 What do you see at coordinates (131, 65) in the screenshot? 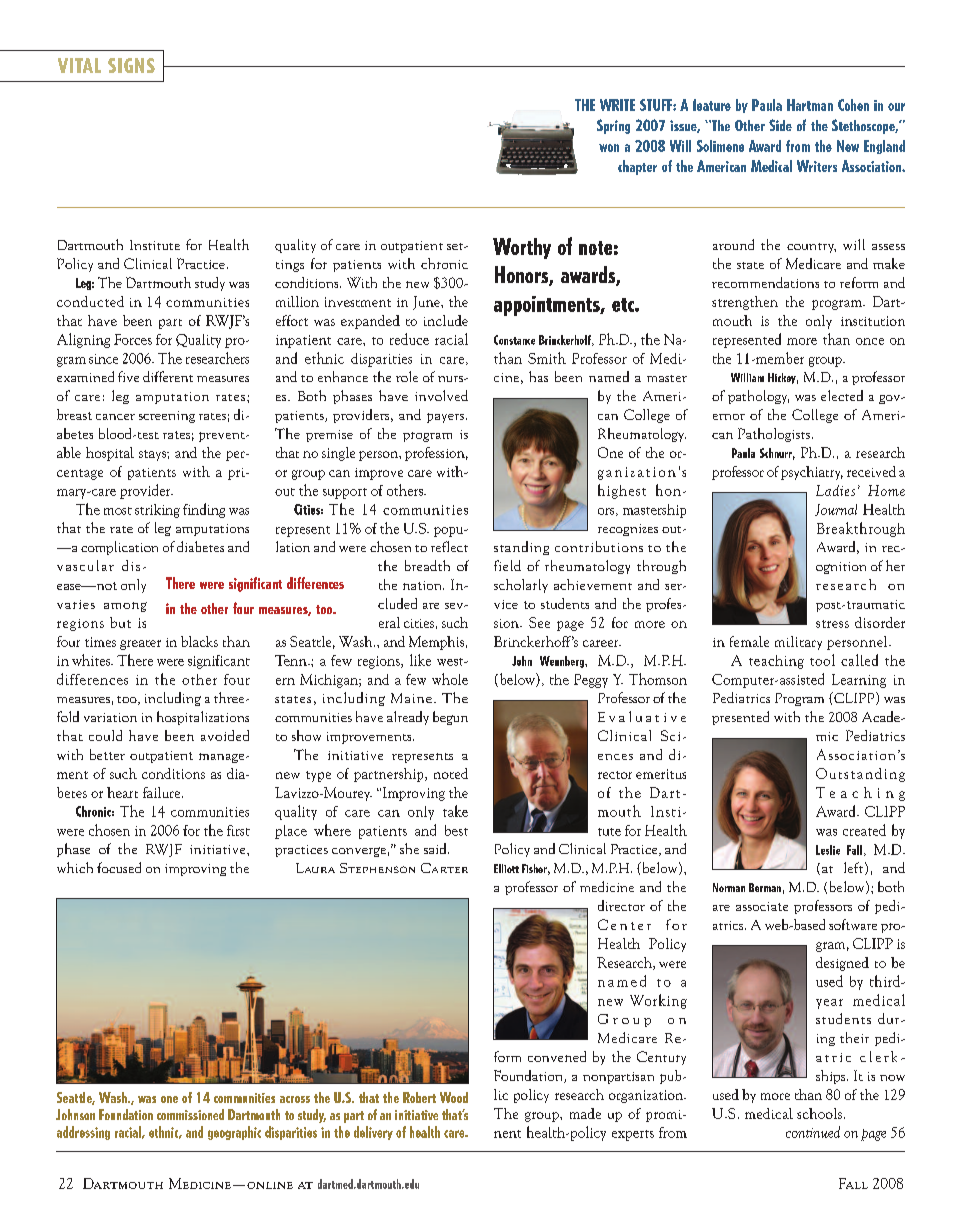
I see `SIGNS` at bounding box center [131, 65].
